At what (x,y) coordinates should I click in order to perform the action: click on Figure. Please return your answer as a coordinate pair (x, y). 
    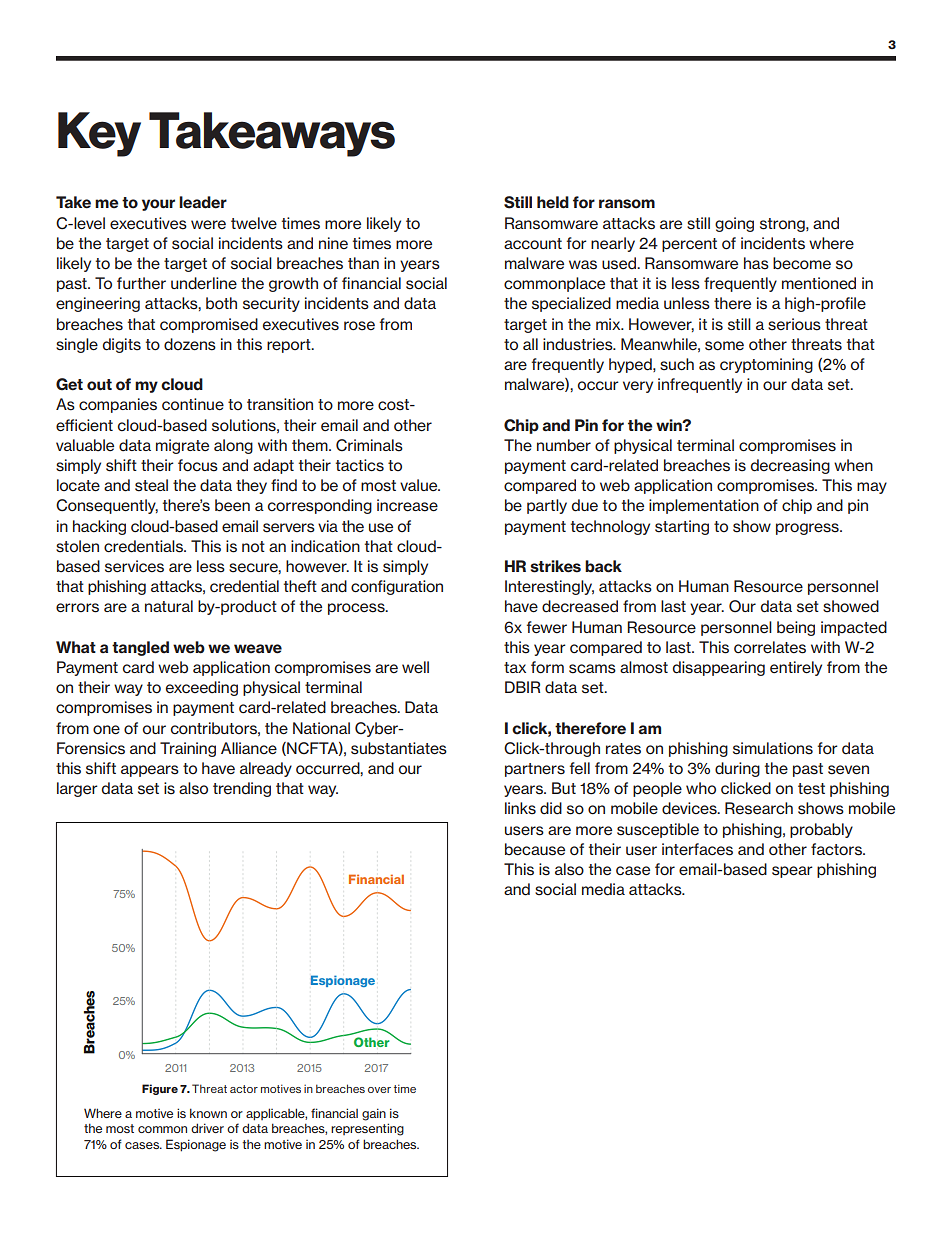
    Looking at the image, I should click on (160, 1089).
